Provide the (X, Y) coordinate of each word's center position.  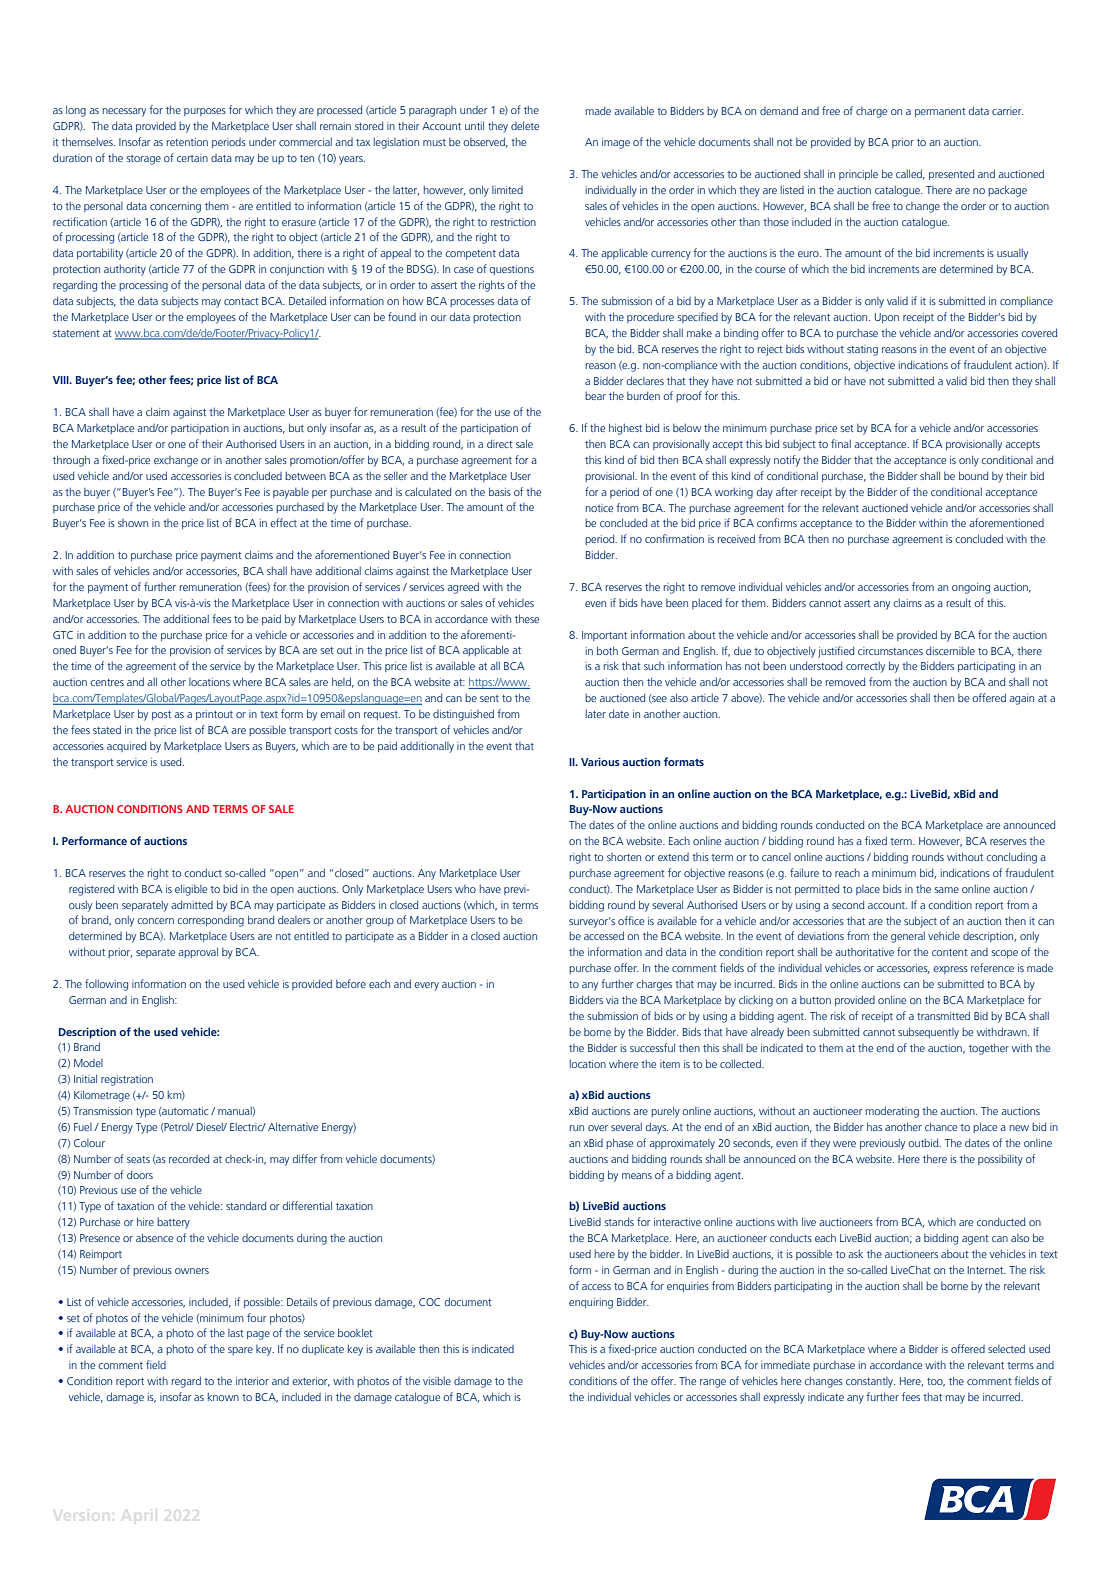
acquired (126, 746)
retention (187, 142)
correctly (865, 667)
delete (525, 125)
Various (600, 761)
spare (240, 1351)
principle (858, 174)
